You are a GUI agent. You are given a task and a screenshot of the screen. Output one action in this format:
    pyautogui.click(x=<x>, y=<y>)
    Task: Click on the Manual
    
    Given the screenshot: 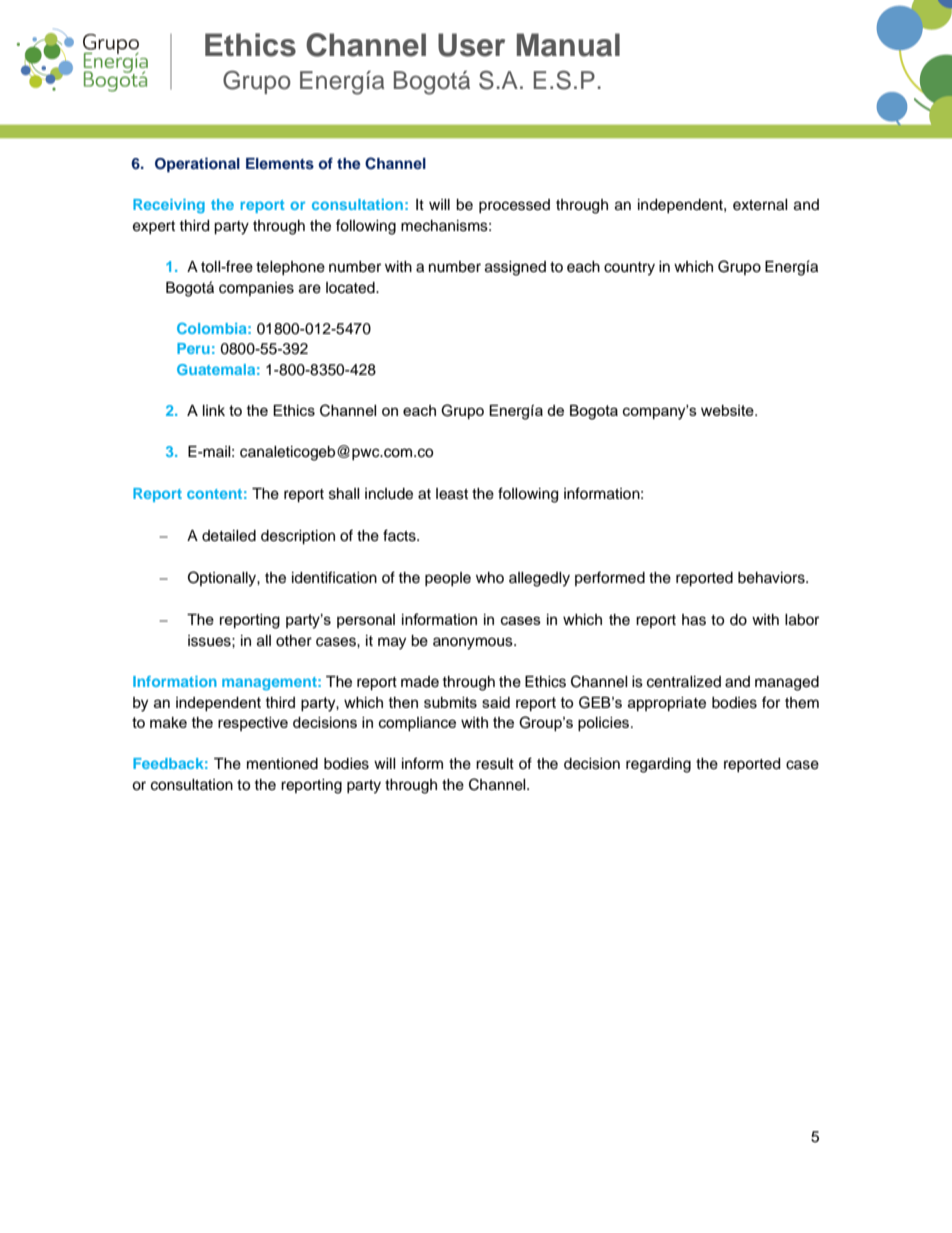 What is the action you would take?
    pyautogui.click(x=568, y=45)
